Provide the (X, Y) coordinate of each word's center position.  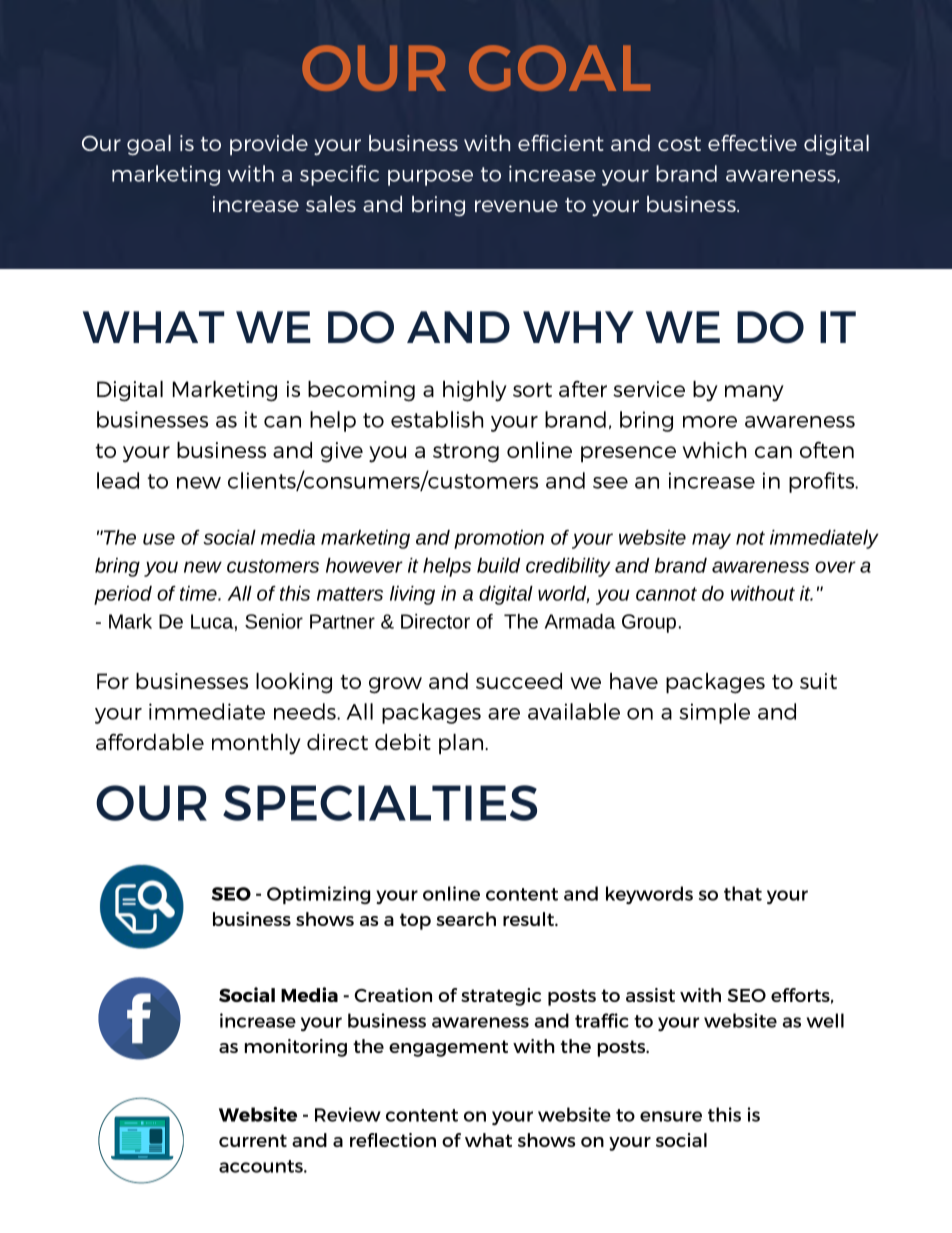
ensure (671, 1116)
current (253, 1140)
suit (818, 681)
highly (475, 391)
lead (118, 480)
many (754, 393)
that (743, 893)
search (466, 919)
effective (752, 143)
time (199, 593)
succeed (519, 681)
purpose (430, 178)
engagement (448, 1048)
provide (269, 145)
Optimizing (318, 895)
